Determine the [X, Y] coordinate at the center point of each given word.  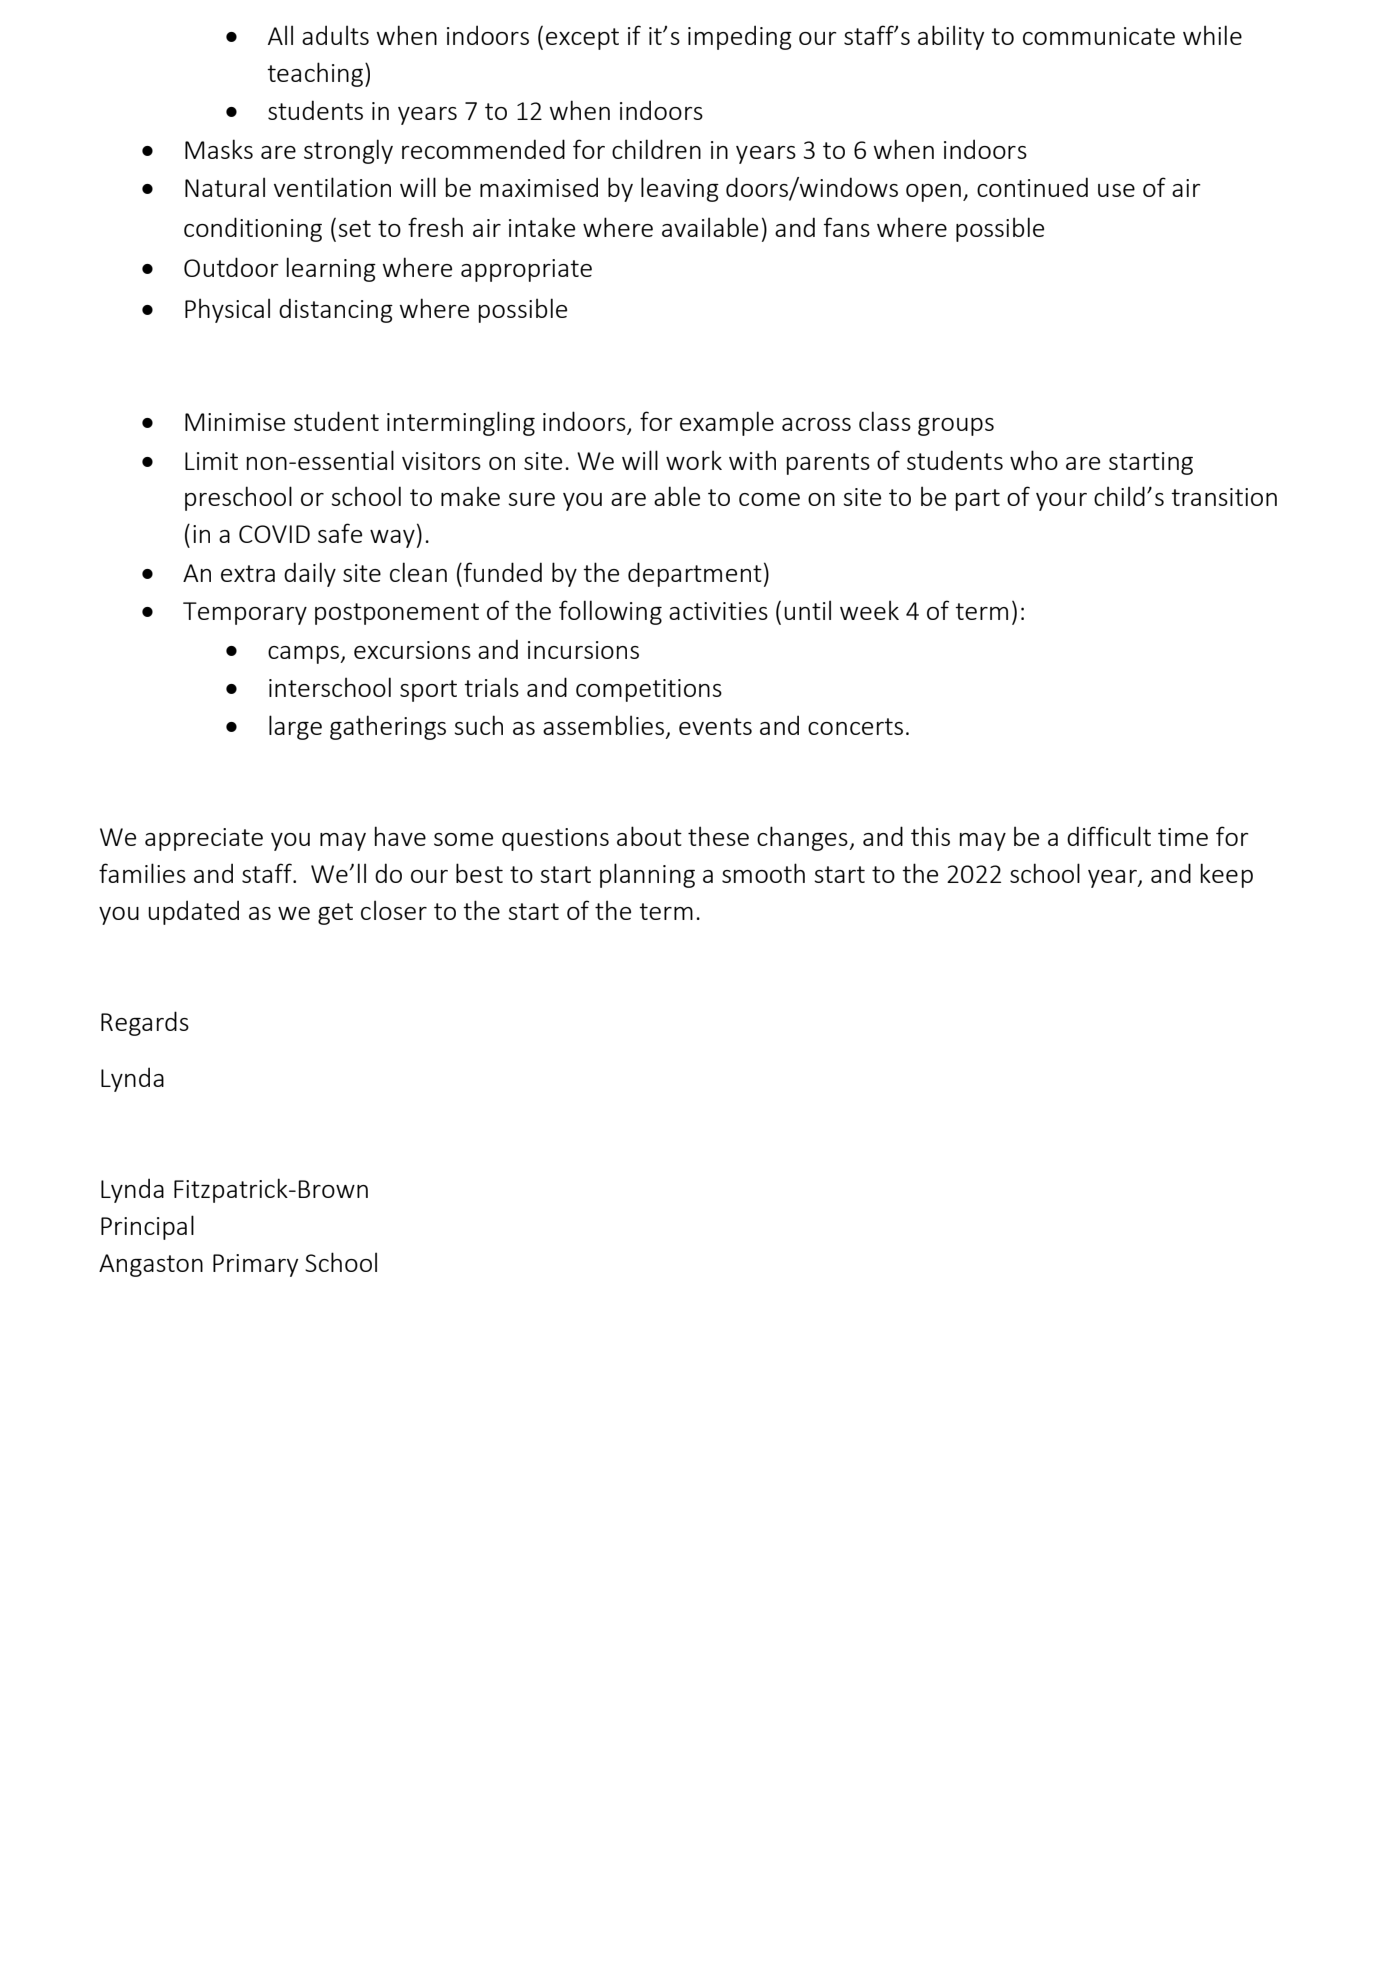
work [694, 460]
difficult [1109, 836]
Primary [255, 1265]
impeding [740, 37]
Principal [147, 1227]
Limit [211, 461]
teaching [316, 74]
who [1034, 460]
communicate [1099, 36]
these [718, 836]
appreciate [204, 839]
